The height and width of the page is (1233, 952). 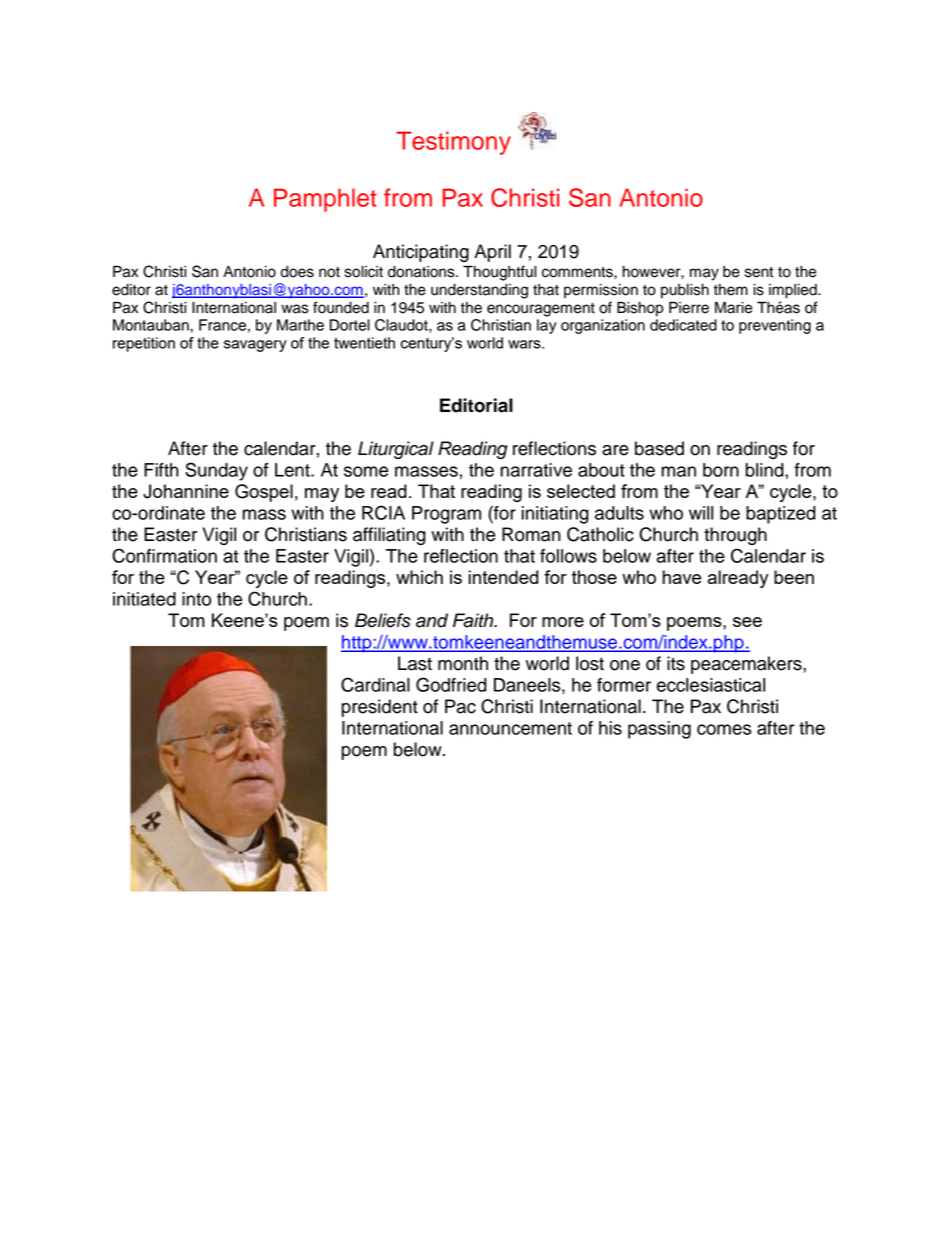 I want to click on dedicated, so click(x=683, y=325).
